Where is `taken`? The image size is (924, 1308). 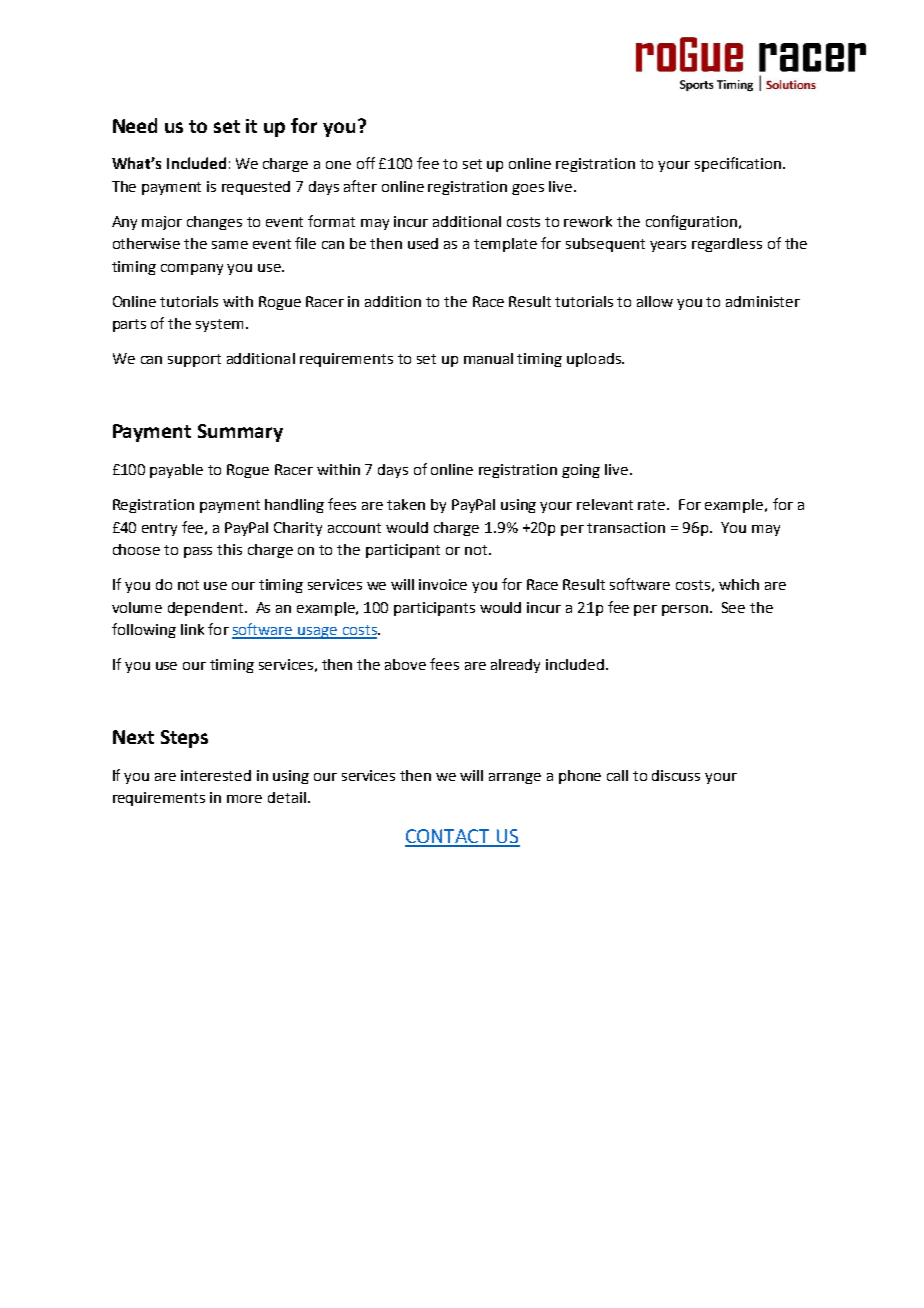 taken is located at coordinates (406, 504).
